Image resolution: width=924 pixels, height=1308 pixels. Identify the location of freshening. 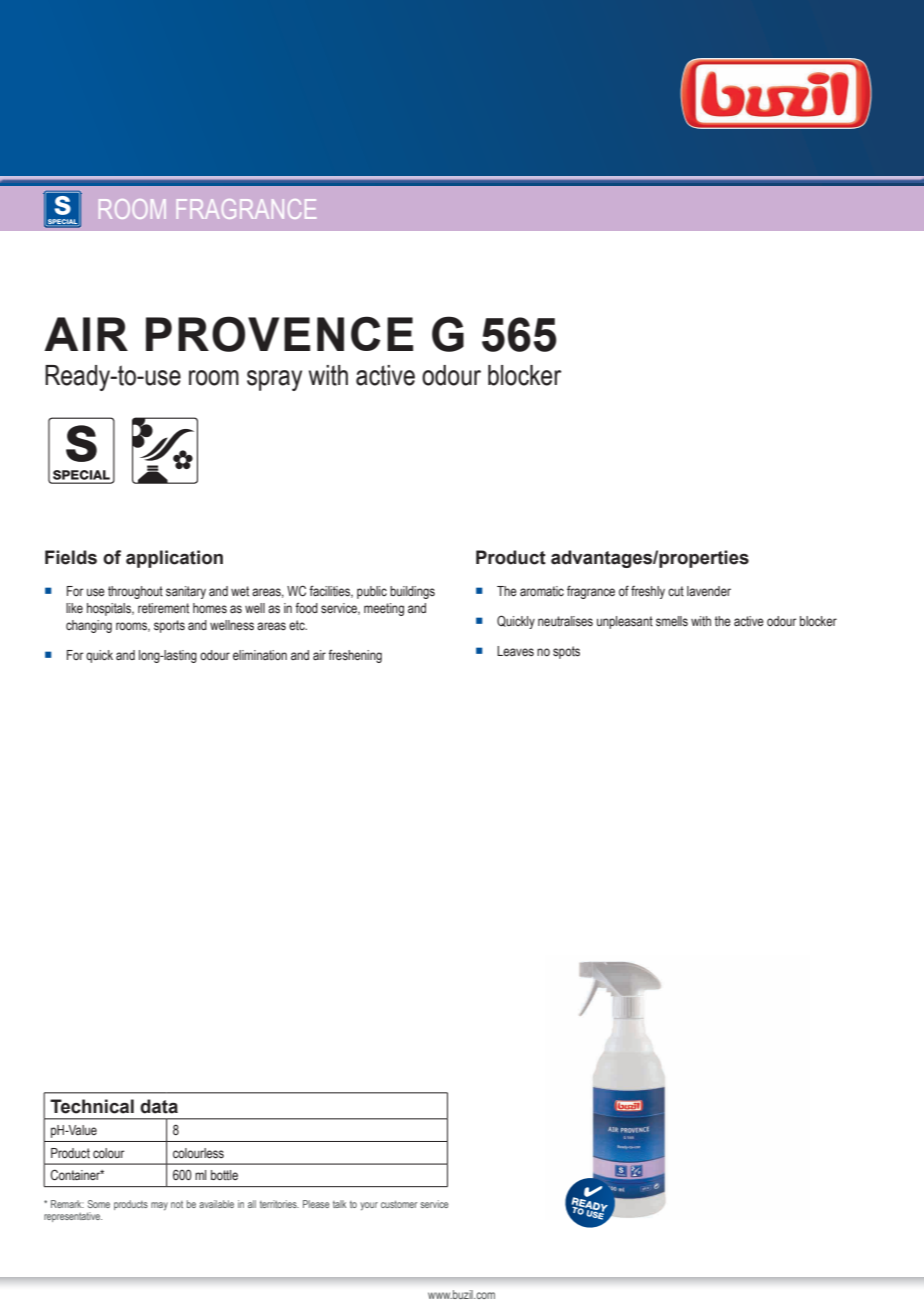
(355, 656).
